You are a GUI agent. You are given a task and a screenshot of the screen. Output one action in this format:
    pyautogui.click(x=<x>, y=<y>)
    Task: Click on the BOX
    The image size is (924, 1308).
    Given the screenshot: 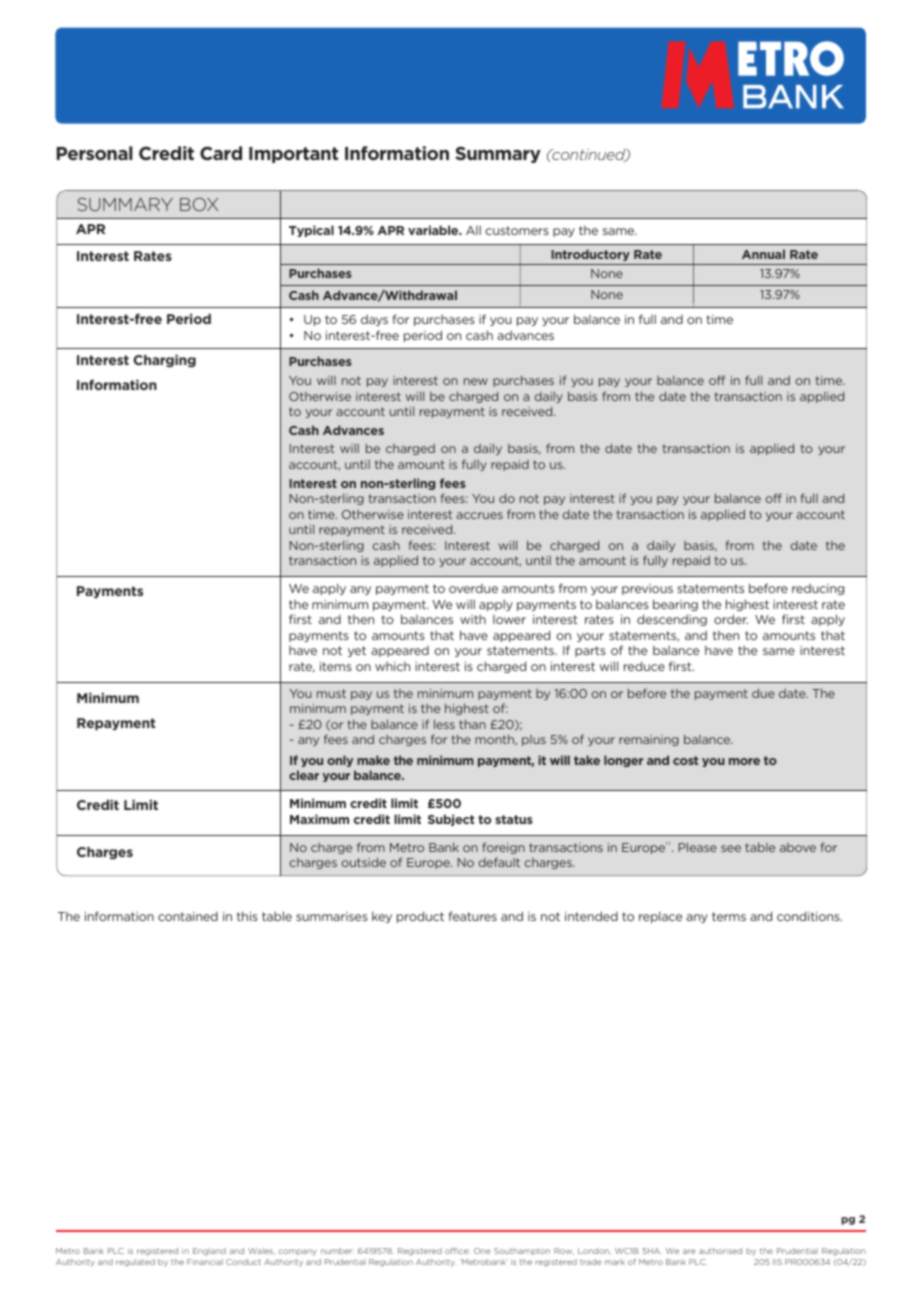 What is the action you would take?
    pyautogui.click(x=199, y=204)
